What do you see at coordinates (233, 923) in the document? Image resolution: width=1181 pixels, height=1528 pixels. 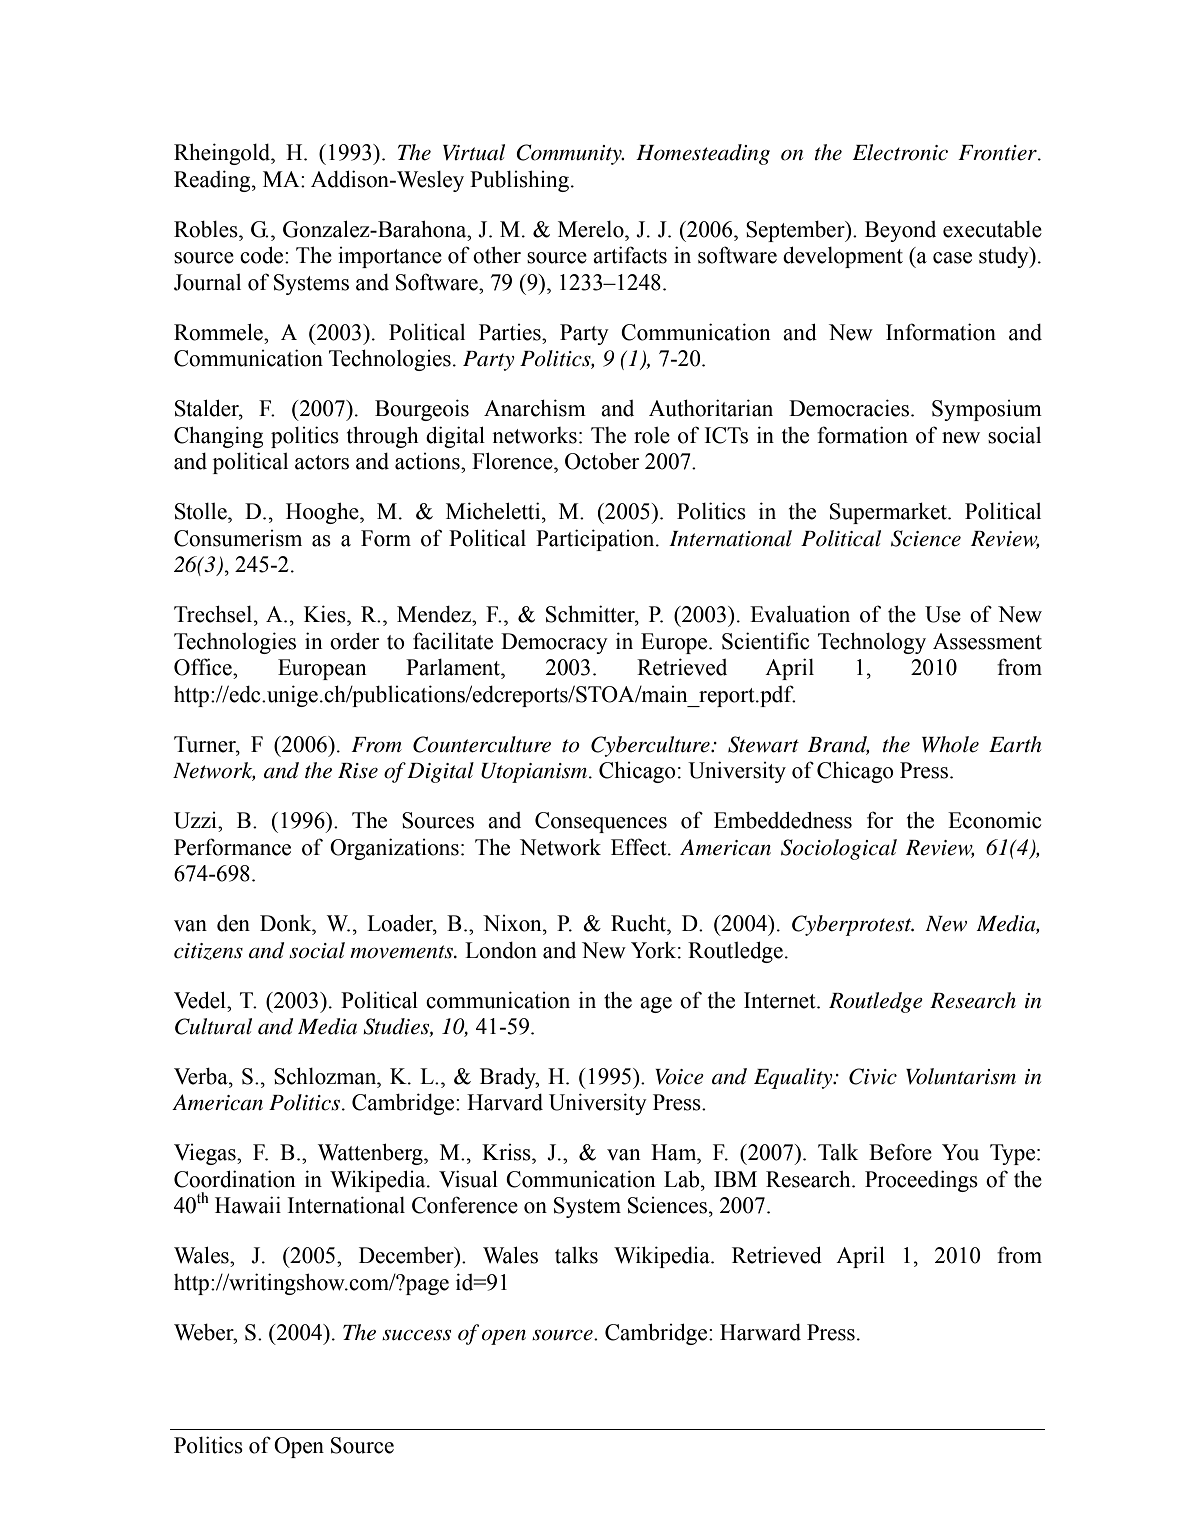 I see `den` at bounding box center [233, 923].
